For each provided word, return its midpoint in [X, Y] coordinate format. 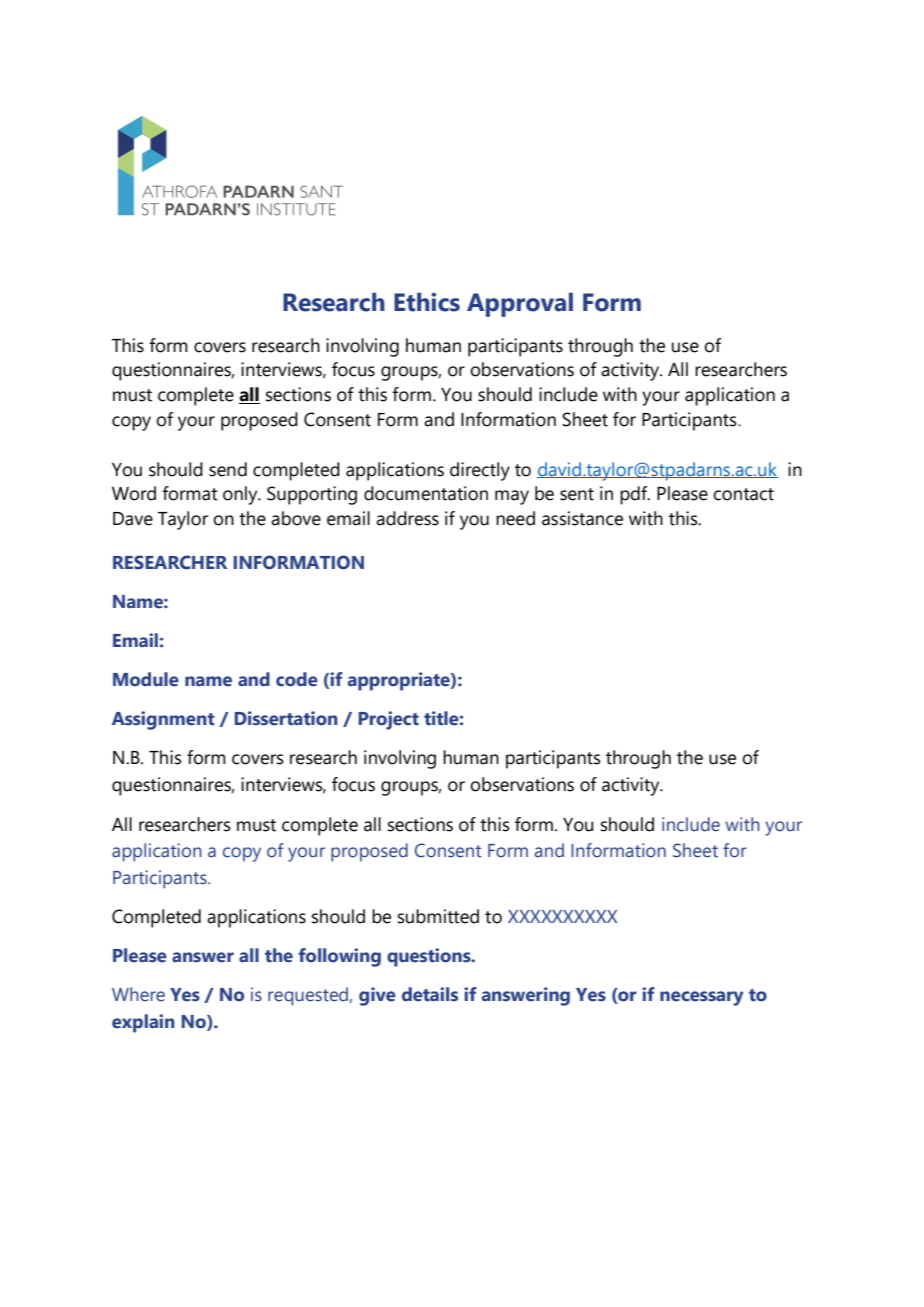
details [430, 994]
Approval [520, 304]
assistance [582, 518]
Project [388, 720]
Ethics [427, 302]
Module [146, 679]
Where [138, 994]
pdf [635, 495]
